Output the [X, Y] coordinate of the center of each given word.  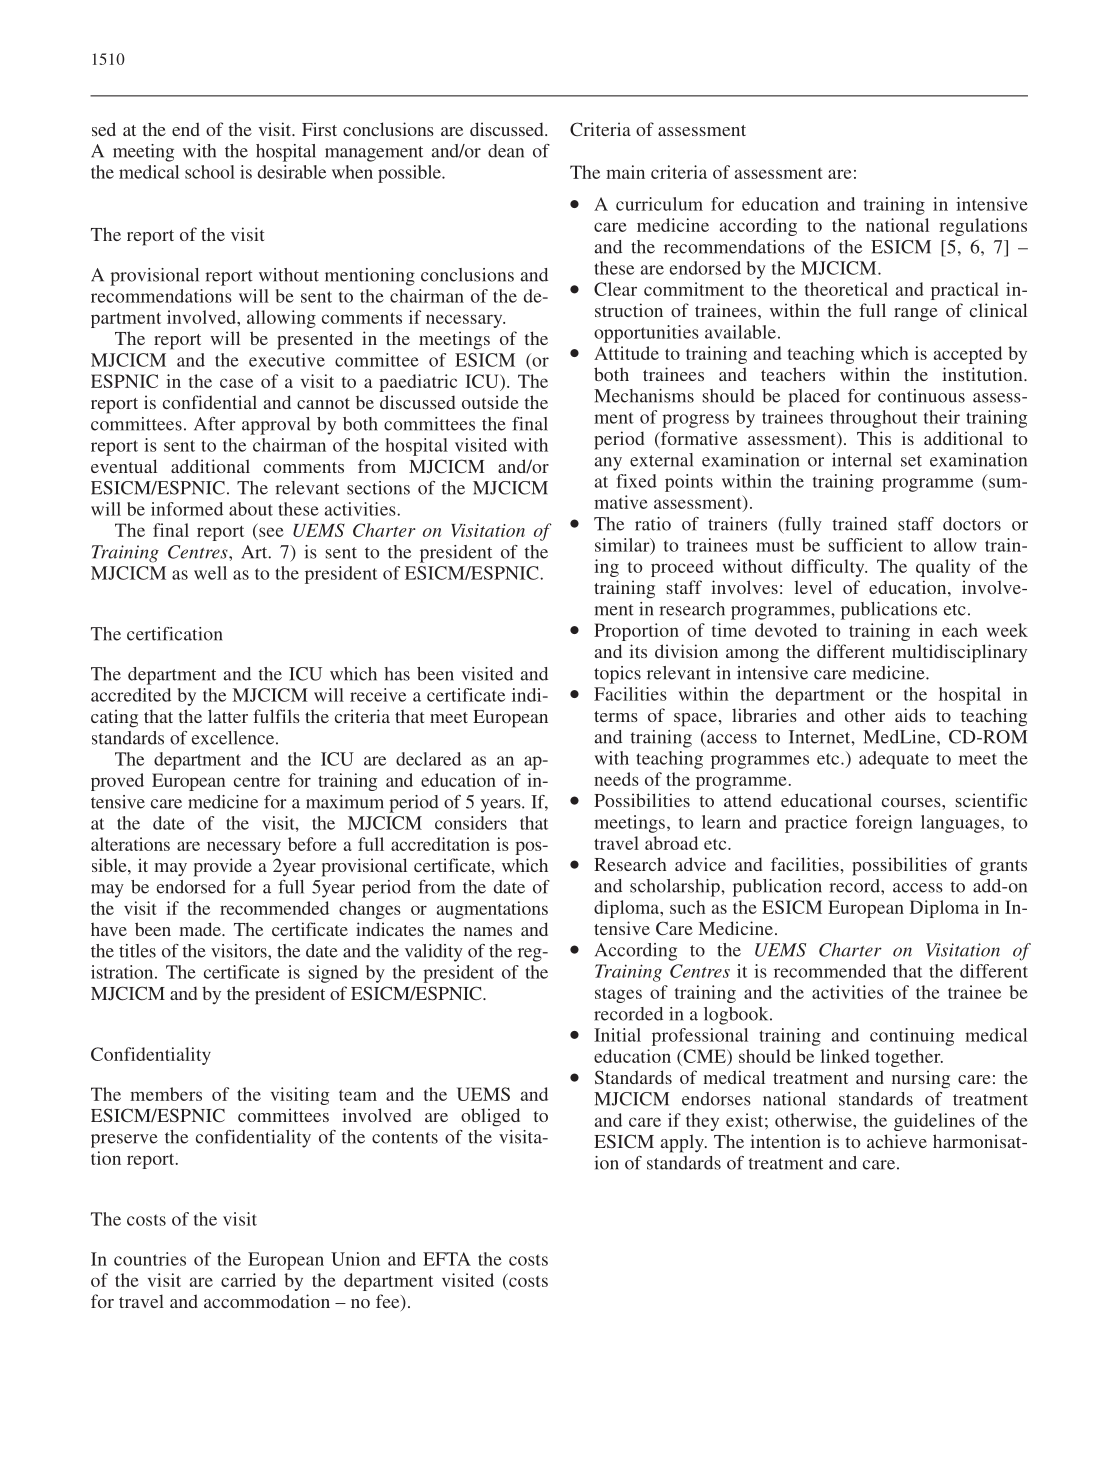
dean [506, 151]
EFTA [447, 1259]
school [210, 172]
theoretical [846, 289]
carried [248, 1280]
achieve [897, 1141]
